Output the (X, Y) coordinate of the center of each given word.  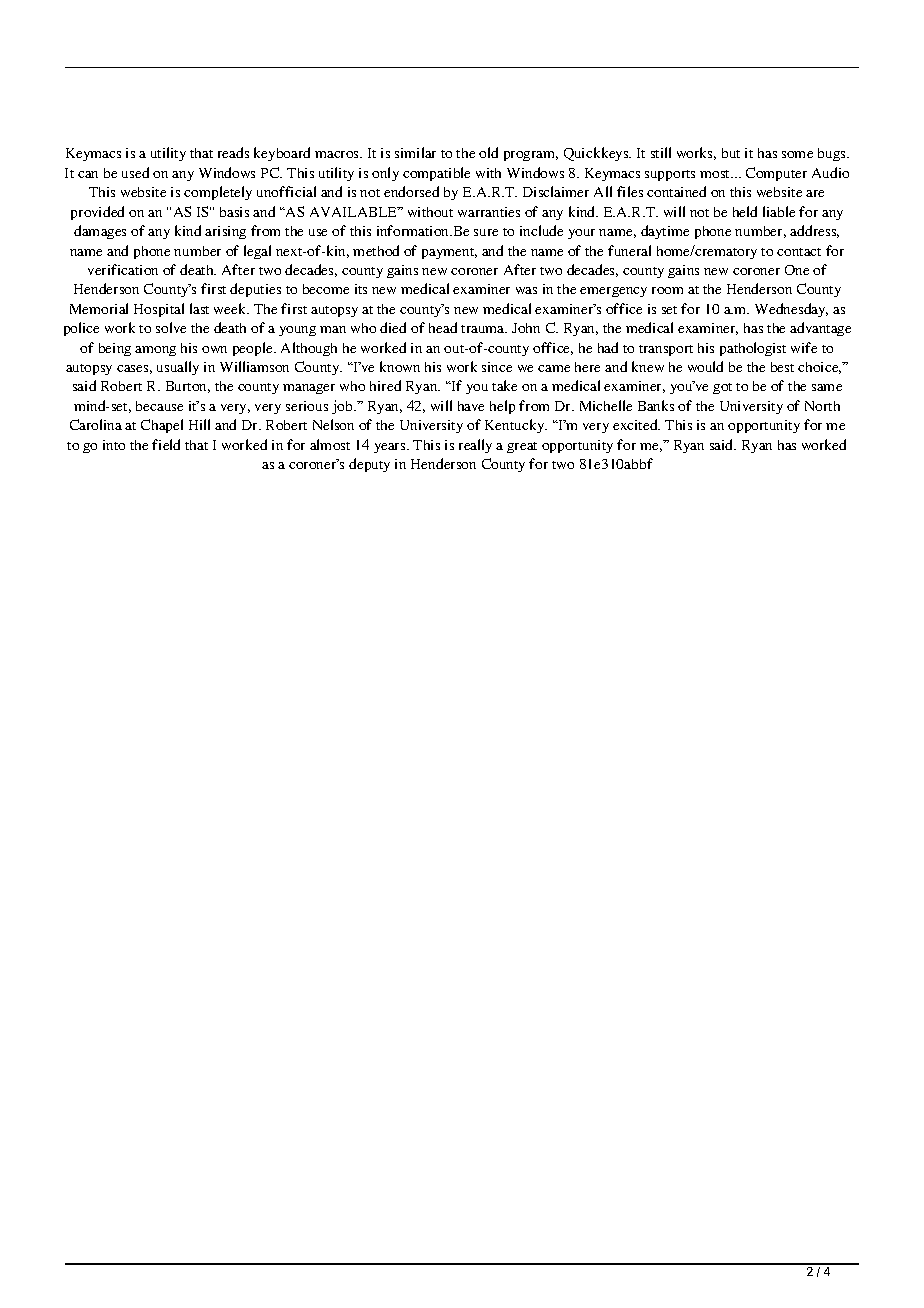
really (475, 446)
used (135, 172)
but (731, 153)
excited (636, 424)
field (166, 444)
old (488, 152)
